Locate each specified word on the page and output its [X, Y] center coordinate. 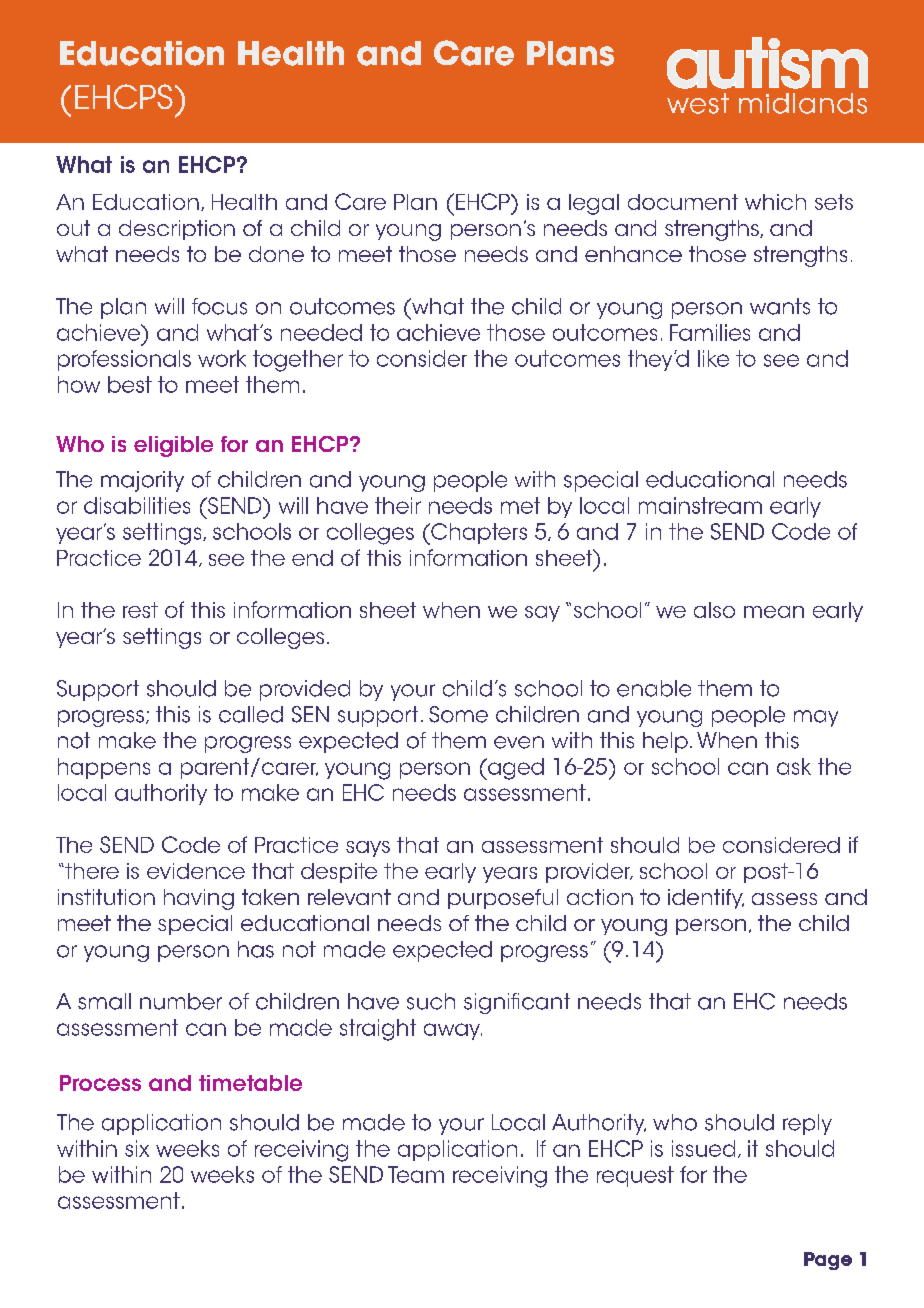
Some [458, 714]
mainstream [700, 505]
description [177, 230]
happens [104, 768]
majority [142, 481]
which [775, 202]
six [137, 1148]
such [431, 1001]
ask [794, 766]
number [181, 1001]
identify [706, 899]
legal [594, 204]
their [398, 505]
